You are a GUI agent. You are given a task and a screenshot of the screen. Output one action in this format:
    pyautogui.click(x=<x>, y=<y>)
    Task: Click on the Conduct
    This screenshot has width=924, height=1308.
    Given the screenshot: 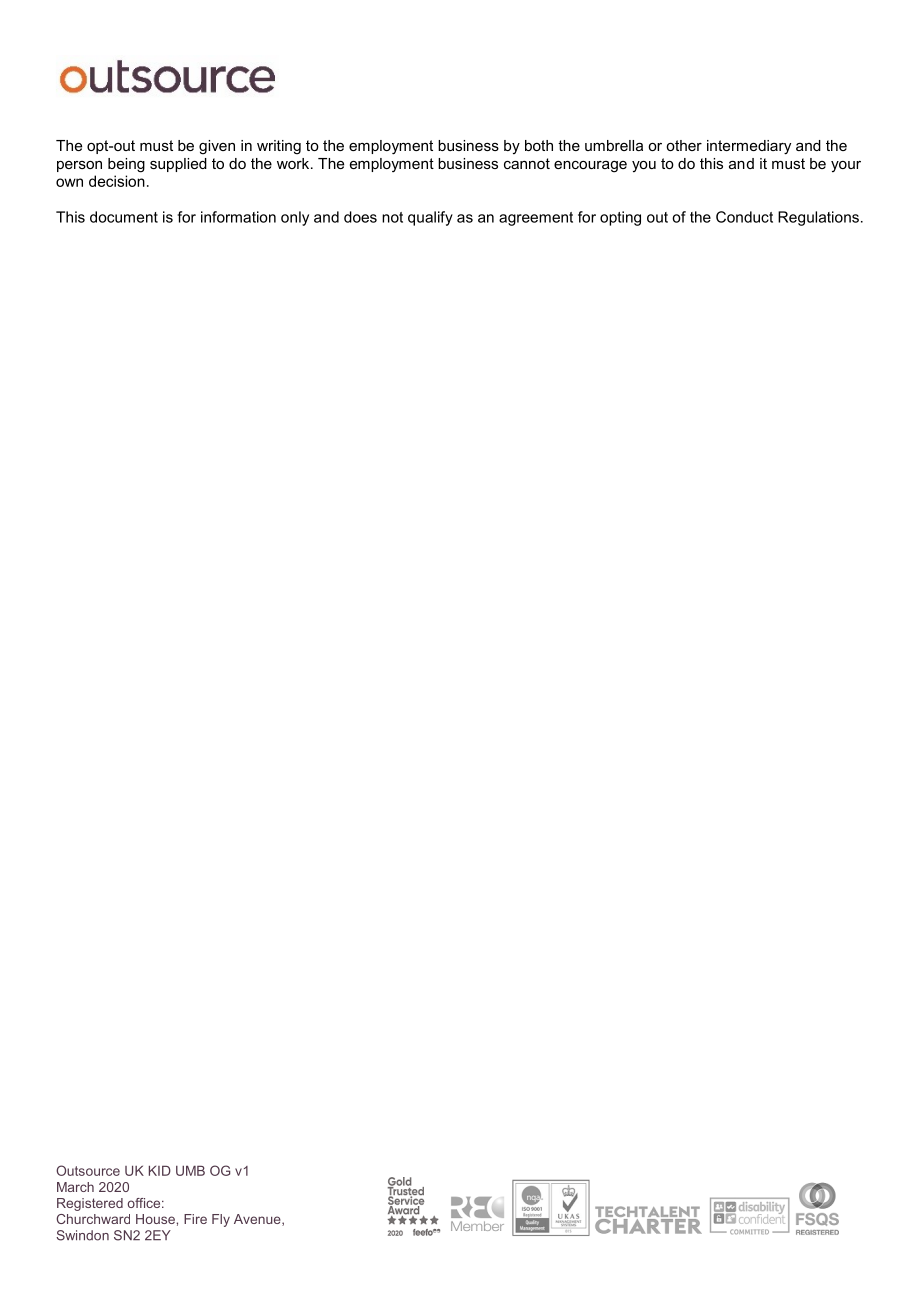 What is the action you would take?
    pyautogui.click(x=744, y=217)
